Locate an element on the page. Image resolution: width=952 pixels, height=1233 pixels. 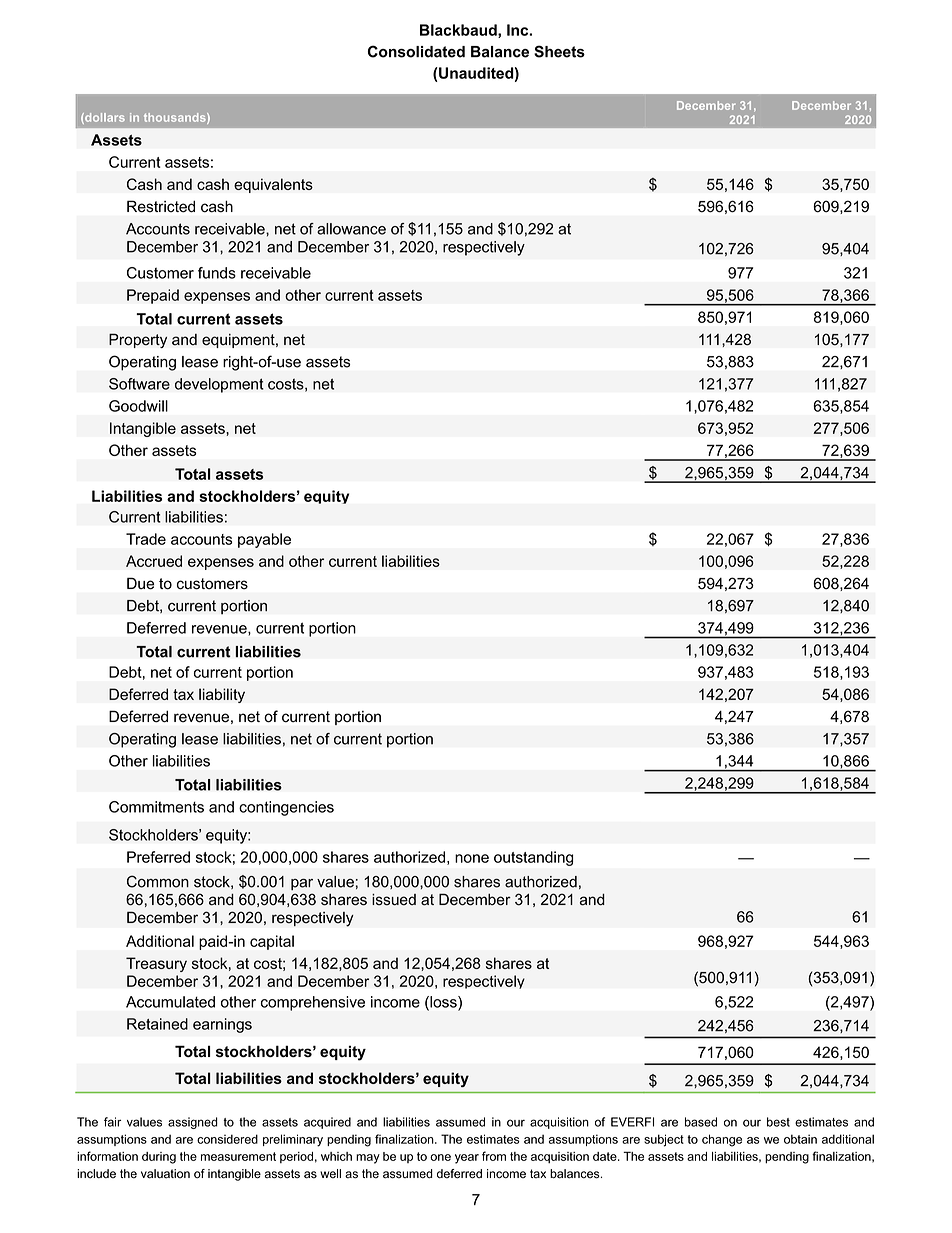
year is located at coordinates (467, 1159).
